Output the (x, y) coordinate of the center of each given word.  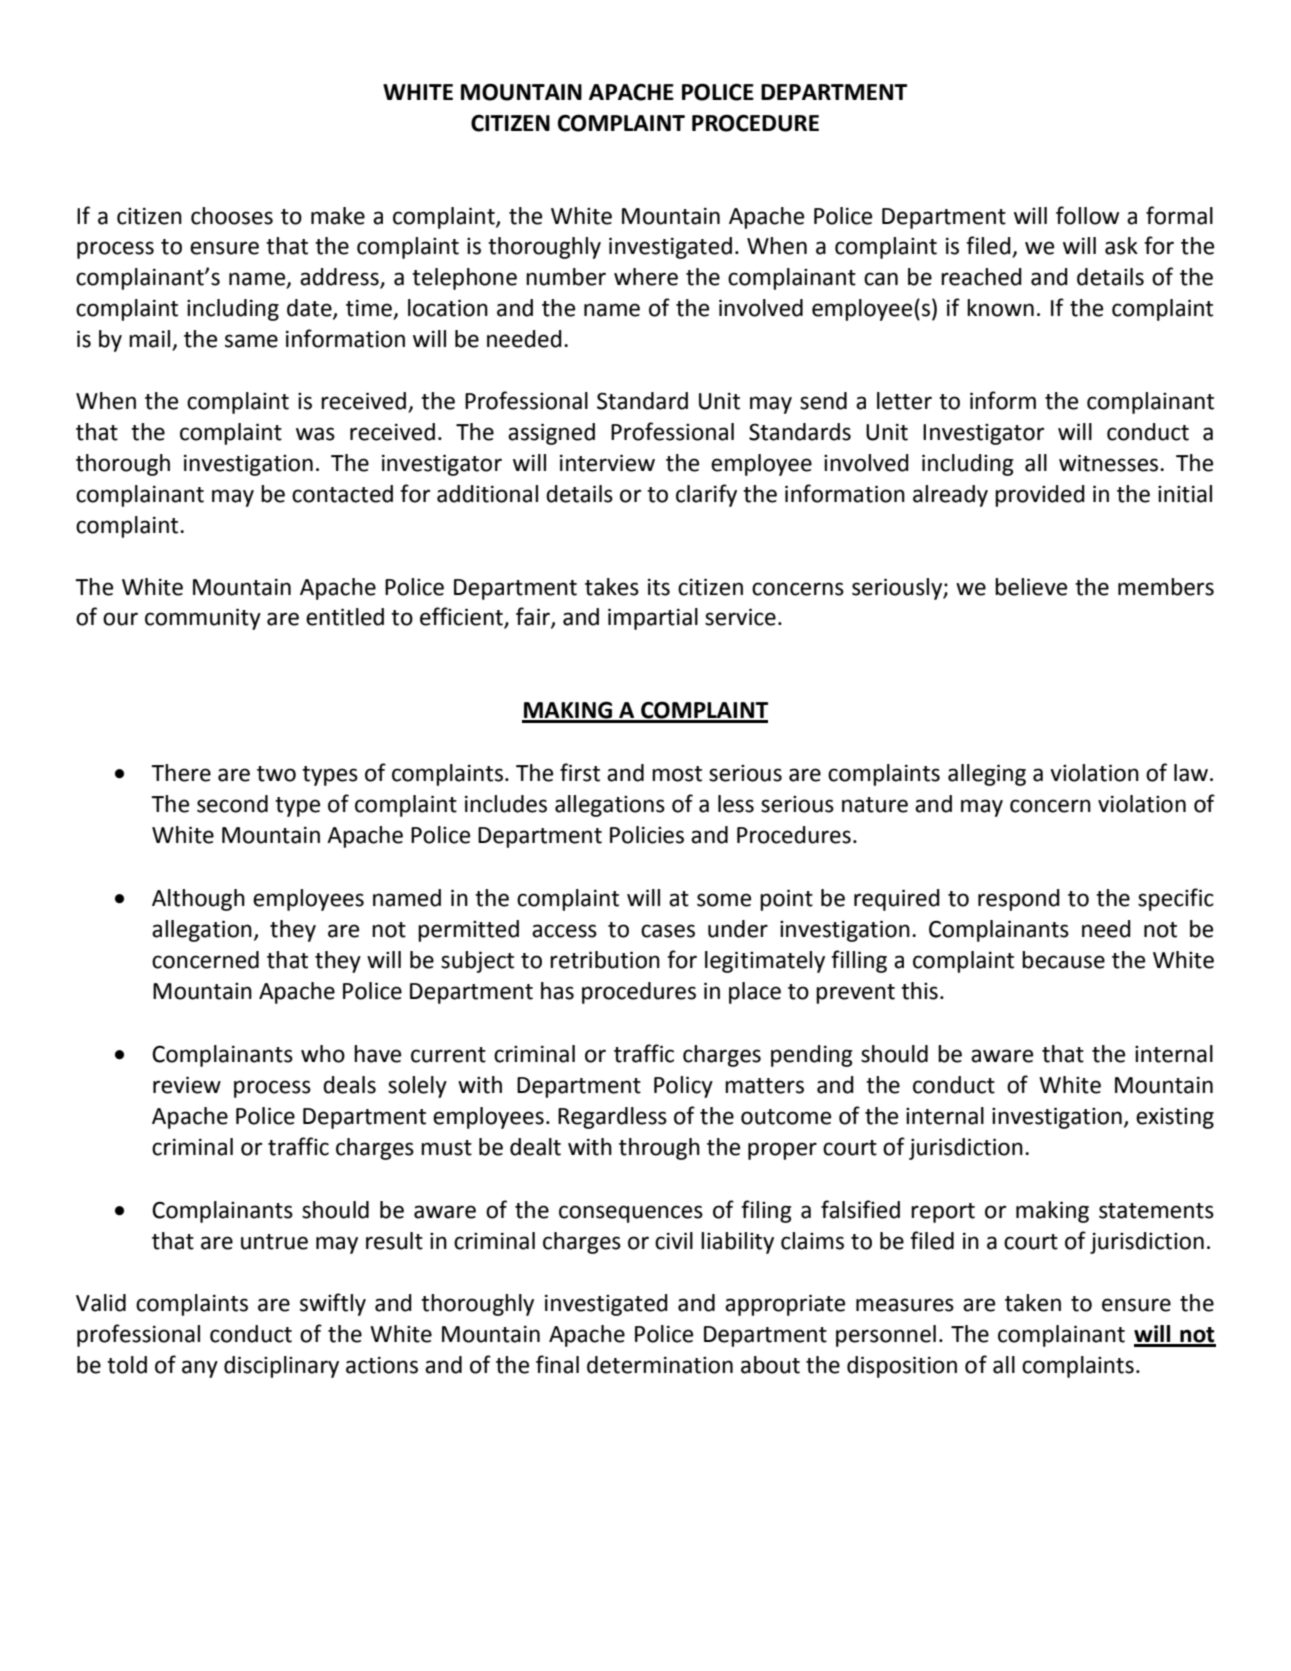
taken (1033, 1303)
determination (660, 1365)
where (646, 277)
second (232, 804)
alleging (987, 775)
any (200, 1369)
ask (1121, 246)
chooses (232, 216)
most (677, 774)
